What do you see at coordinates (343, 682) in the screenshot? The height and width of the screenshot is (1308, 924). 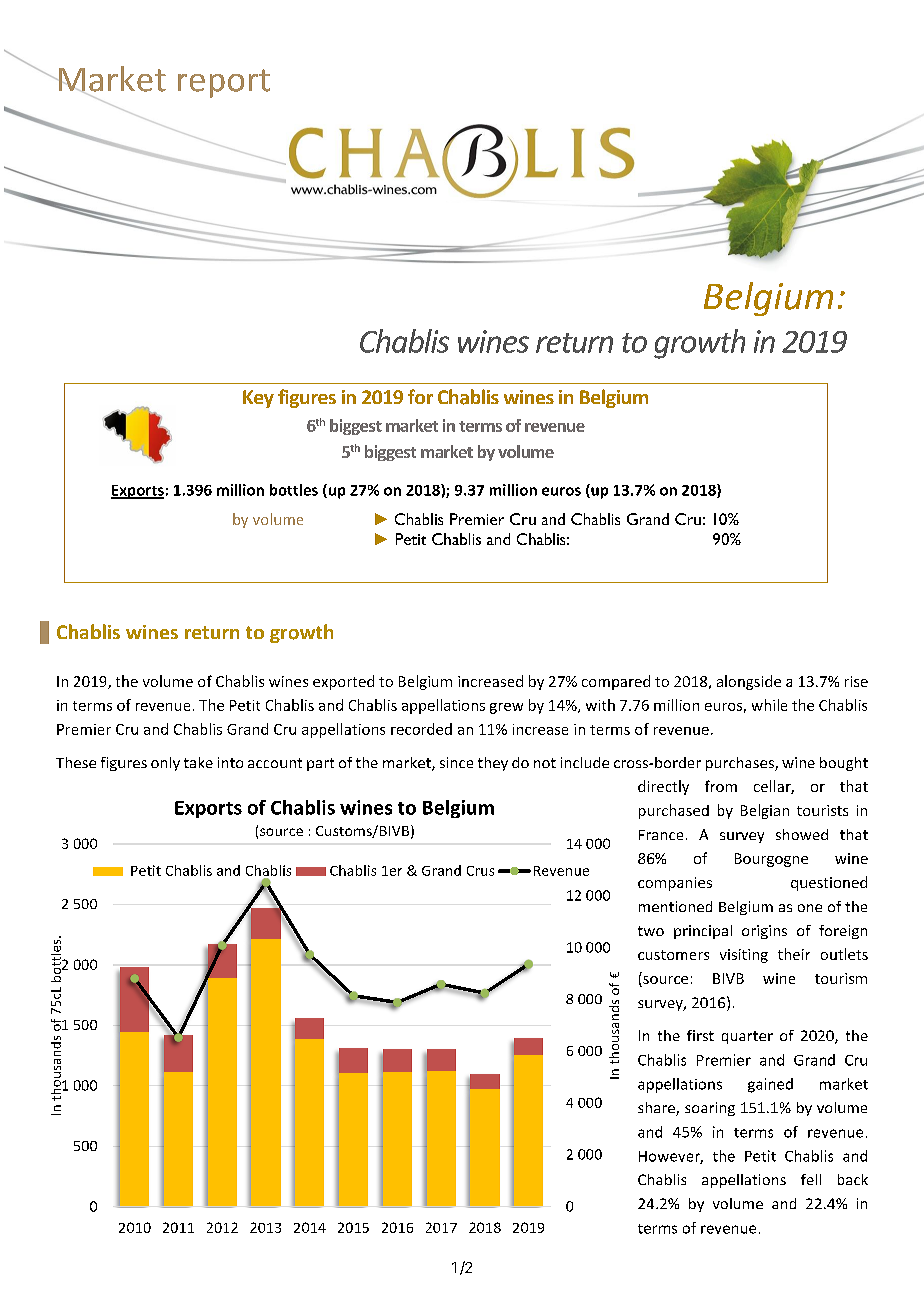 I see `exported` at bounding box center [343, 682].
